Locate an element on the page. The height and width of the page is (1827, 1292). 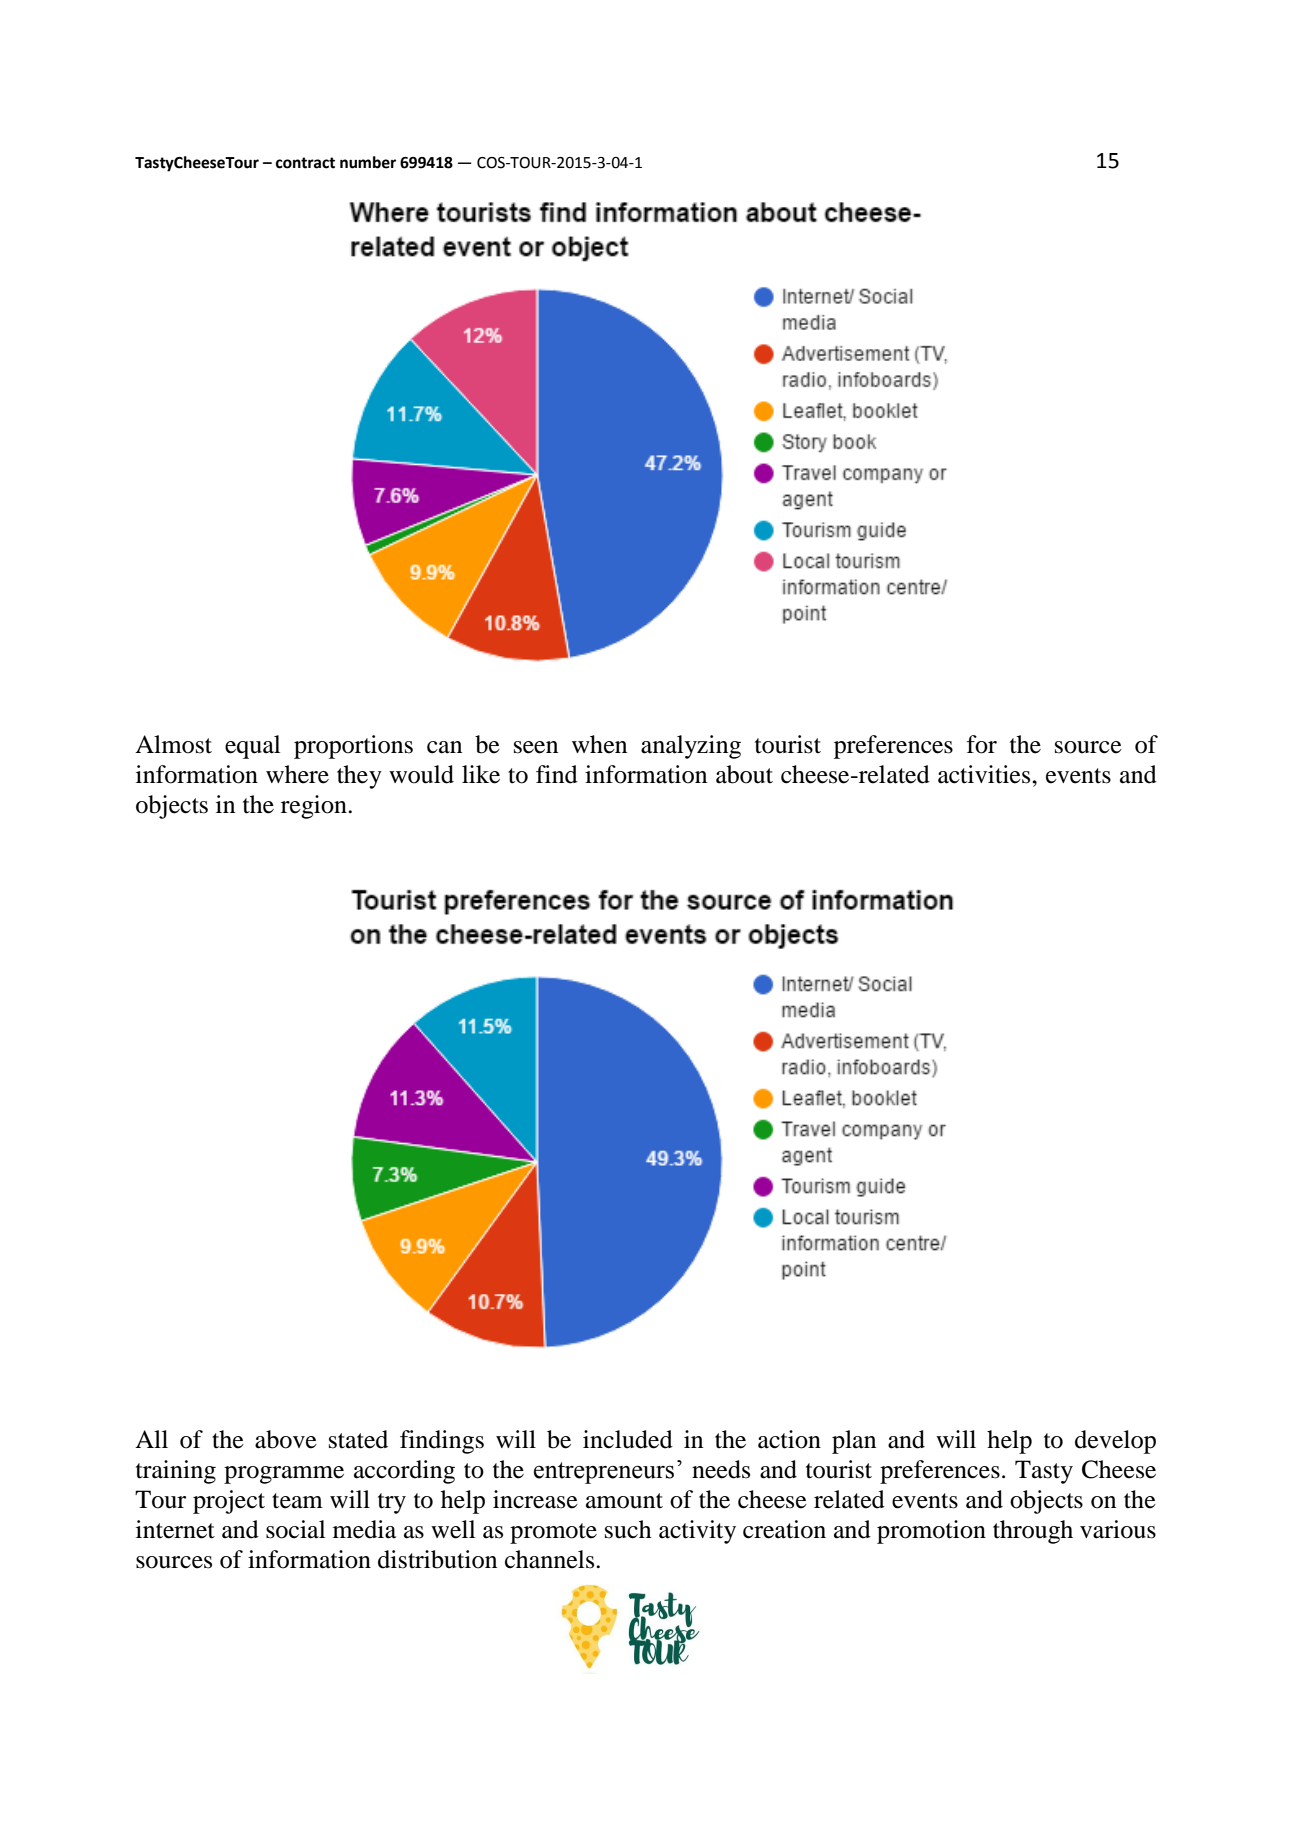
seen is located at coordinates (536, 747).
